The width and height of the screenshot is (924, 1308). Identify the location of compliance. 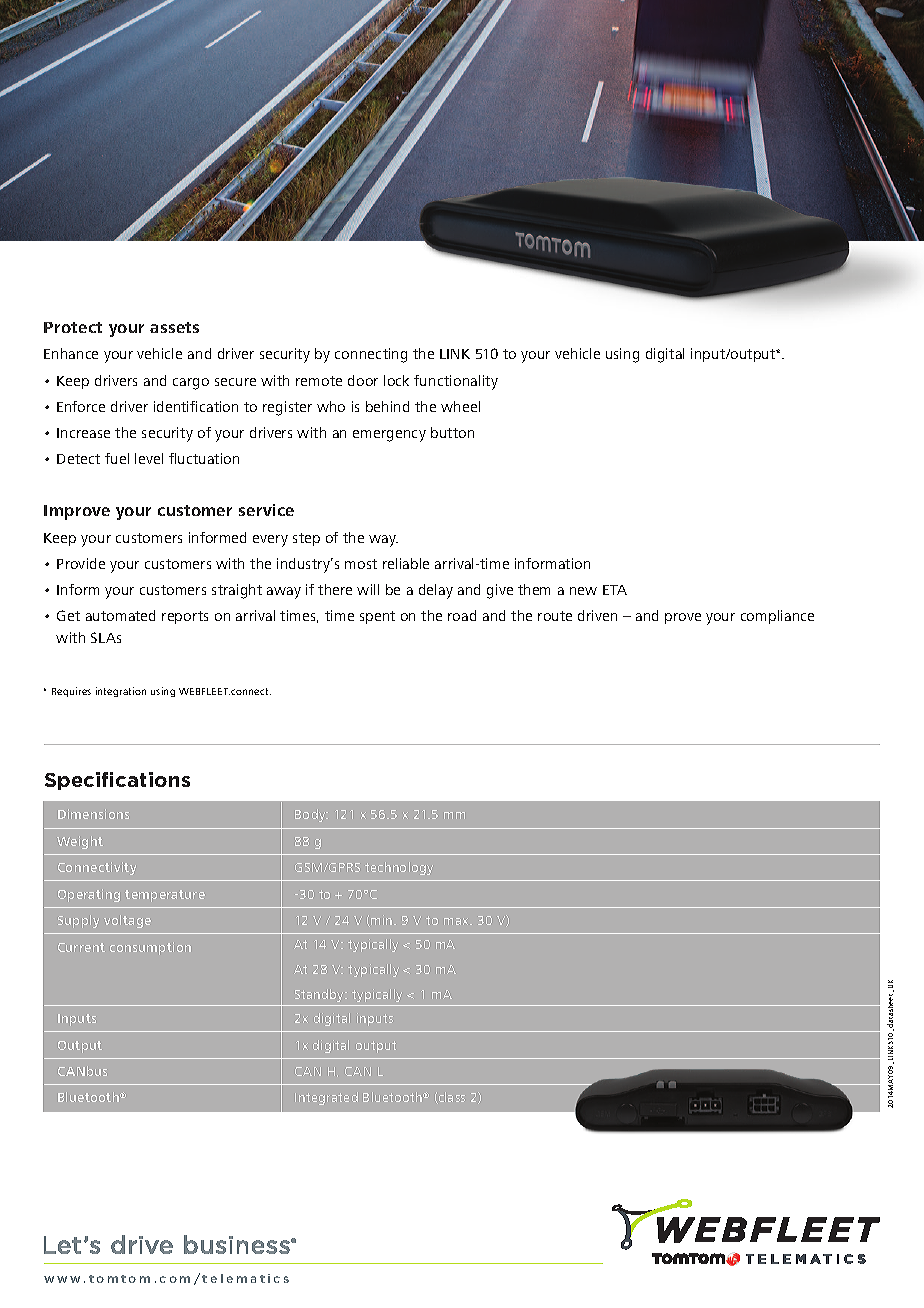
(777, 617).
